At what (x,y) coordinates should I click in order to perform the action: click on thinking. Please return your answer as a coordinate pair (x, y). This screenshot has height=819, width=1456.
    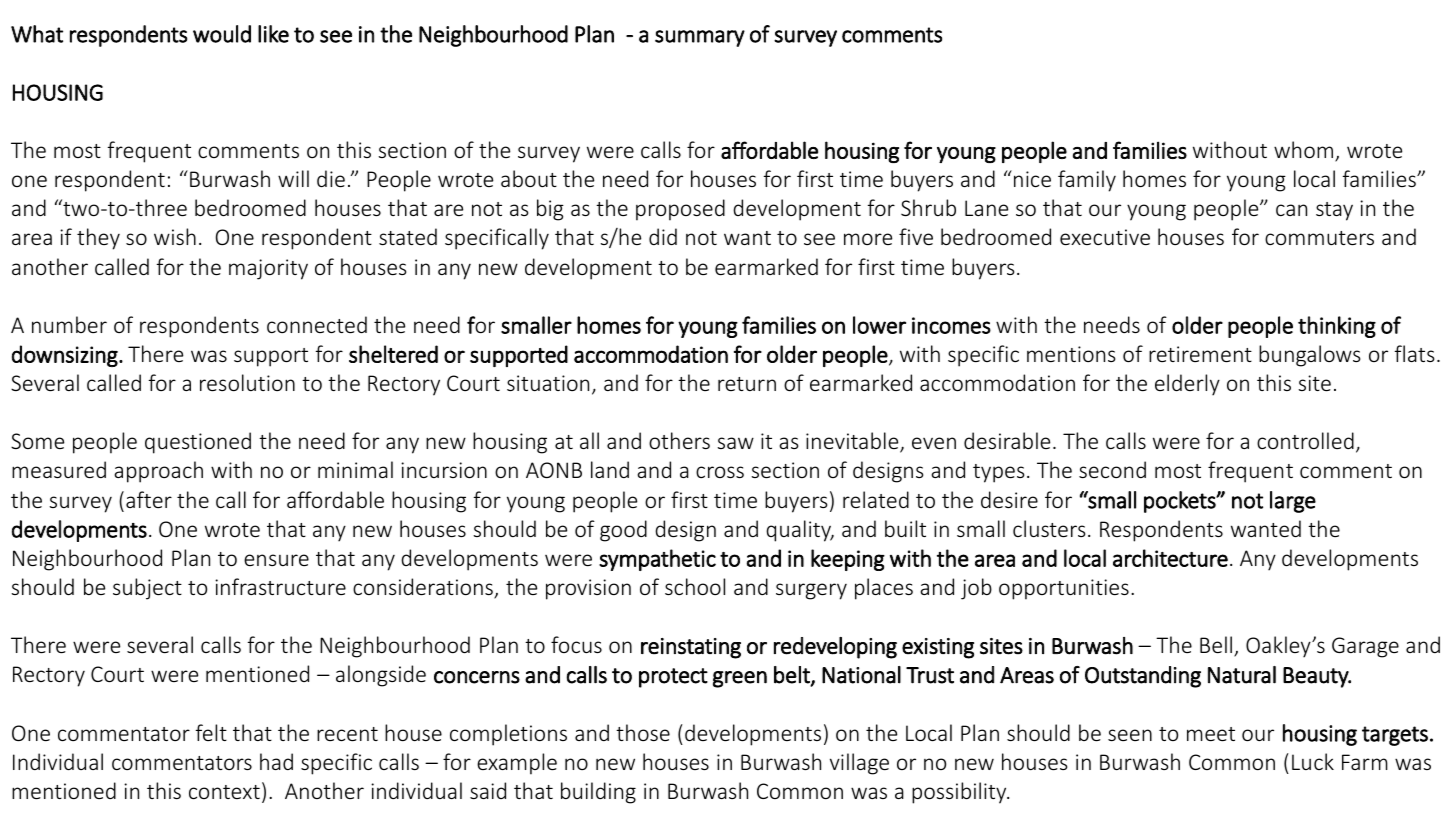
    Looking at the image, I should click on (1337, 327).
